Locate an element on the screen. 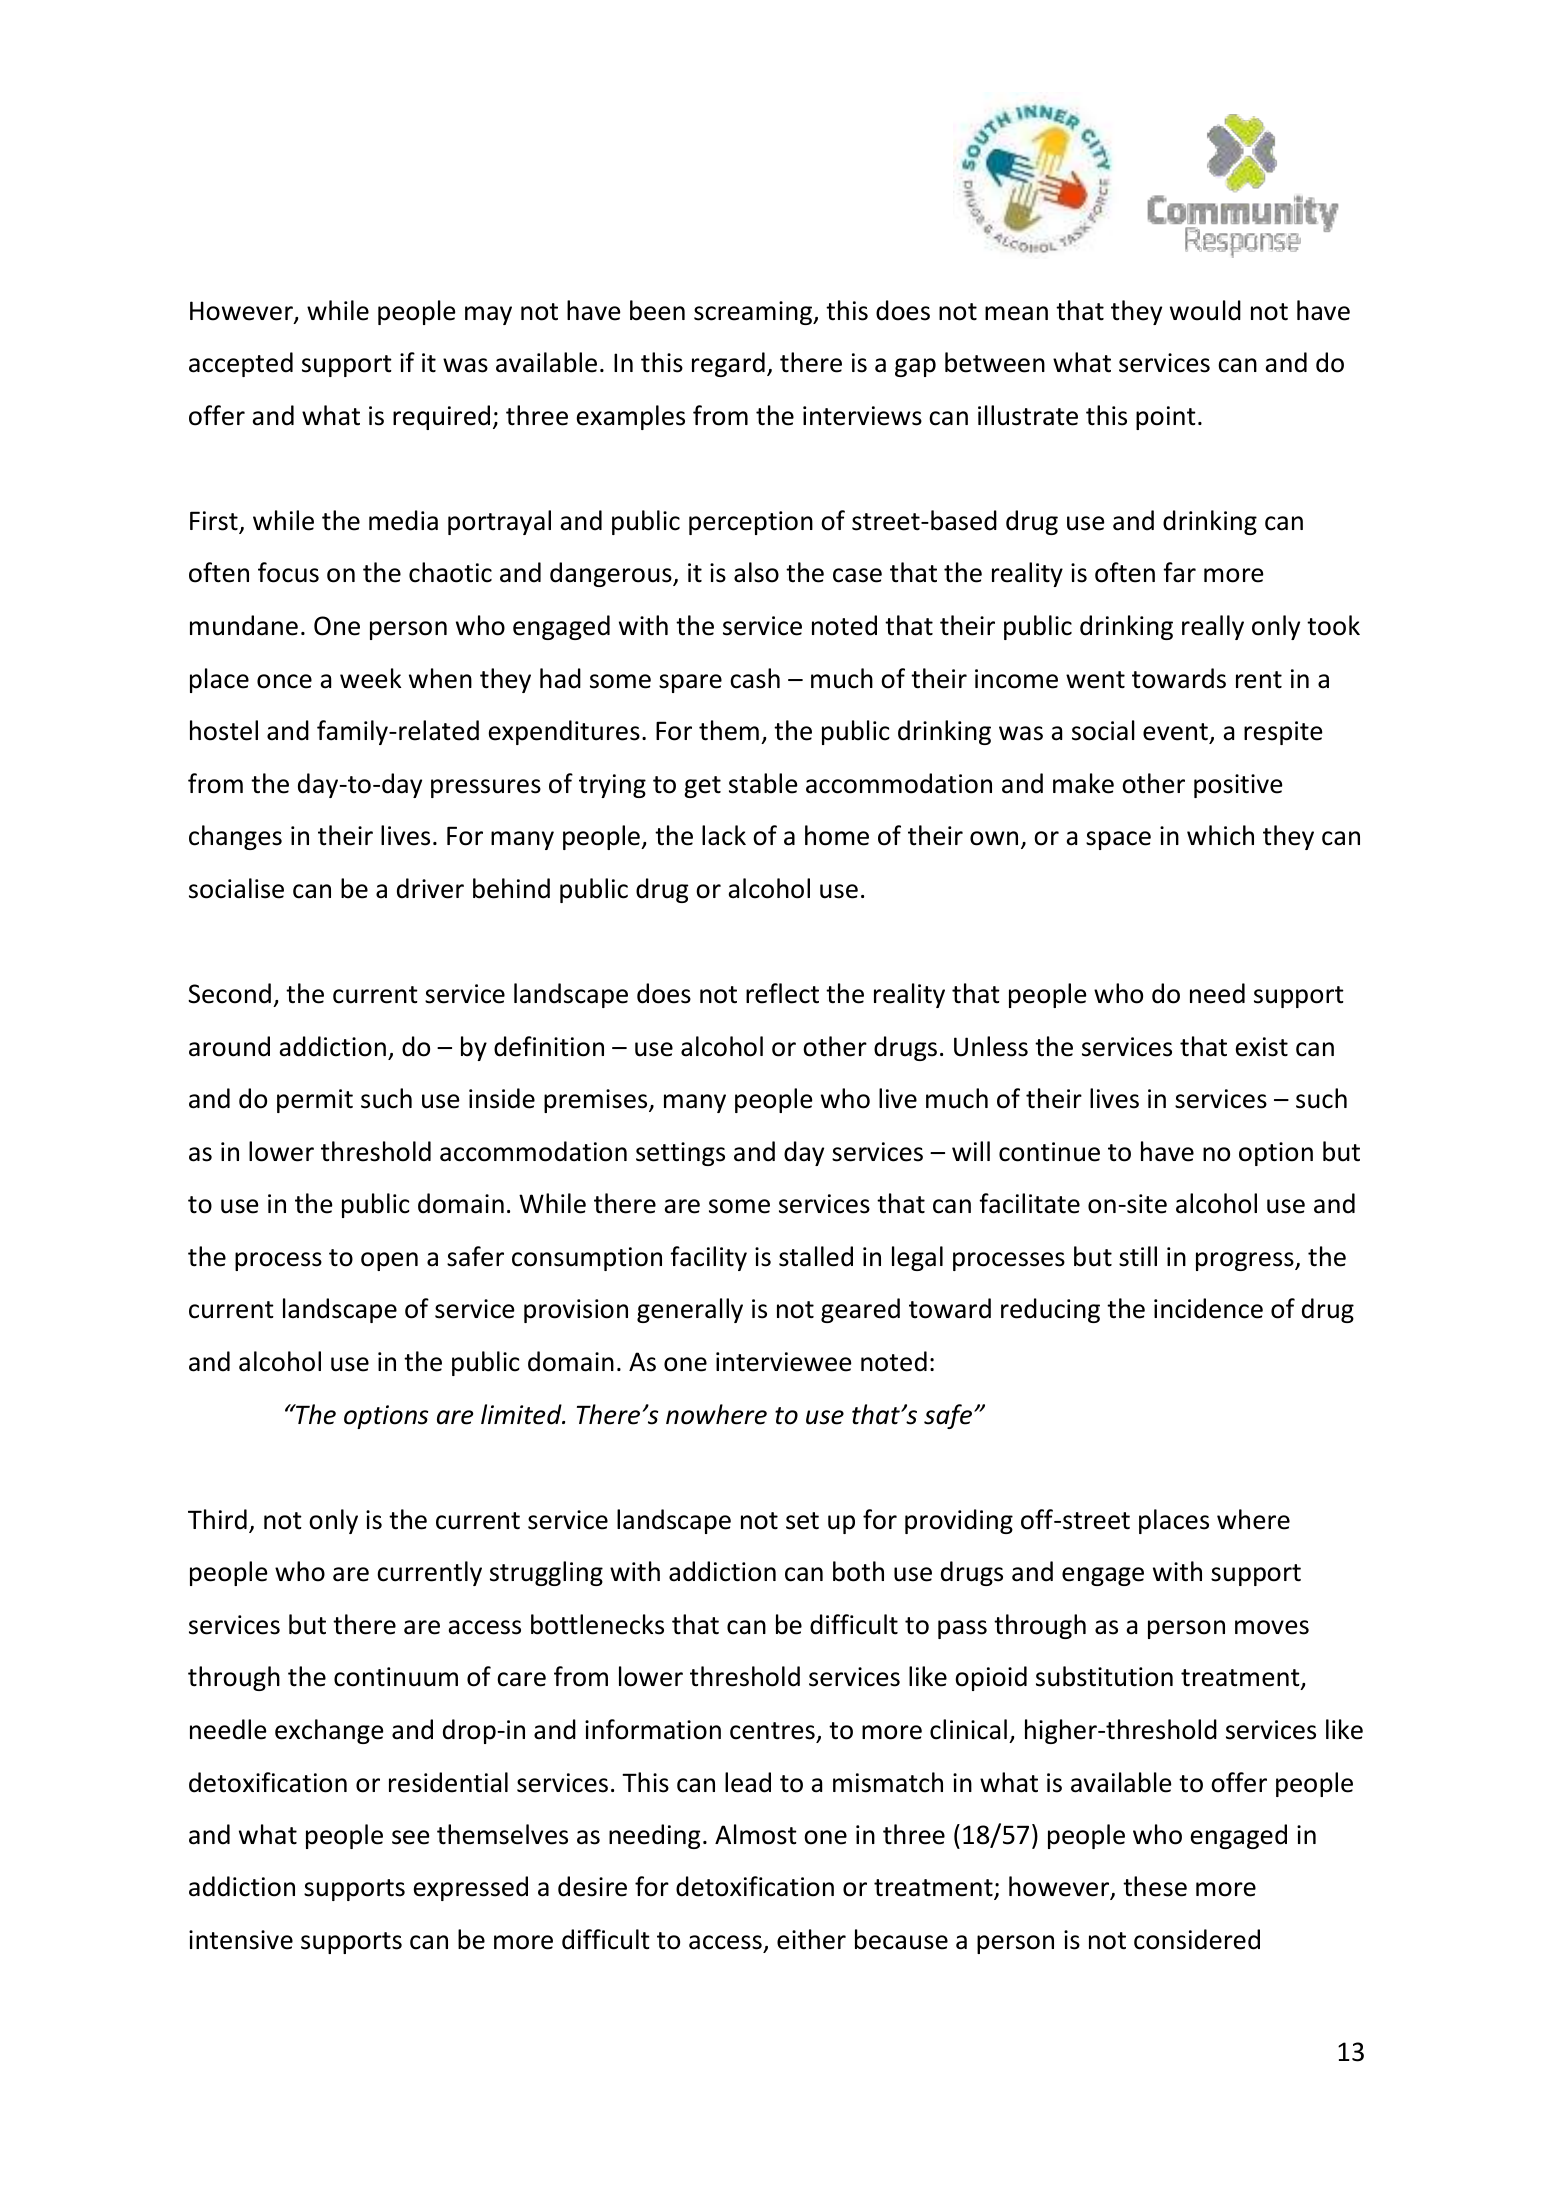  see is located at coordinates (411, 1837).
